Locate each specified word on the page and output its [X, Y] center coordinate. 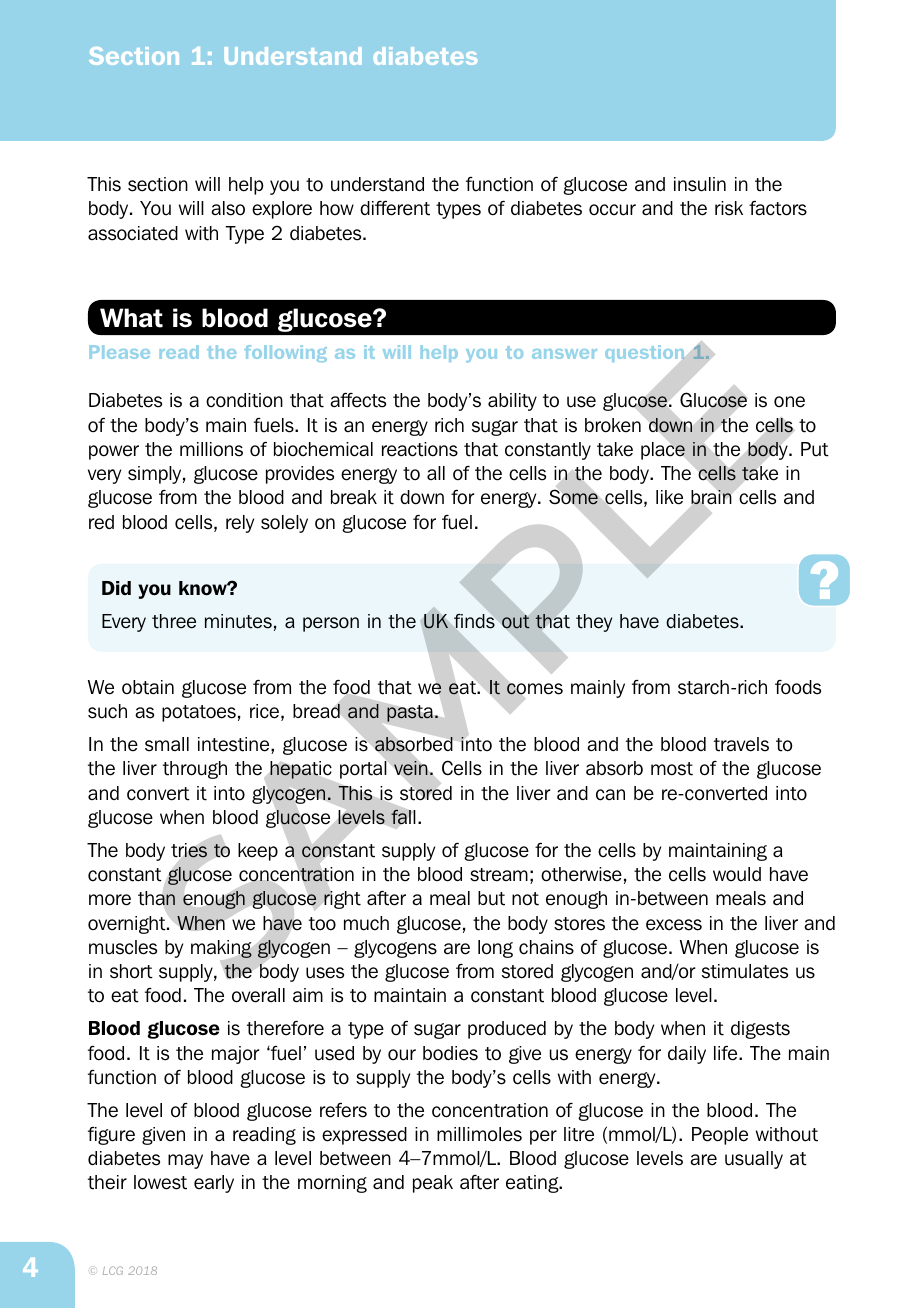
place [663, 451]
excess [674, 925]
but [491, 898]
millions [211, 449]
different [395, 208]
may [185, 1161]
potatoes [199, 713]
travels [741, 744]
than [156, 898]
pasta [410, 713]
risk [729, 208]
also [228, 208]
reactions [420, 449]
